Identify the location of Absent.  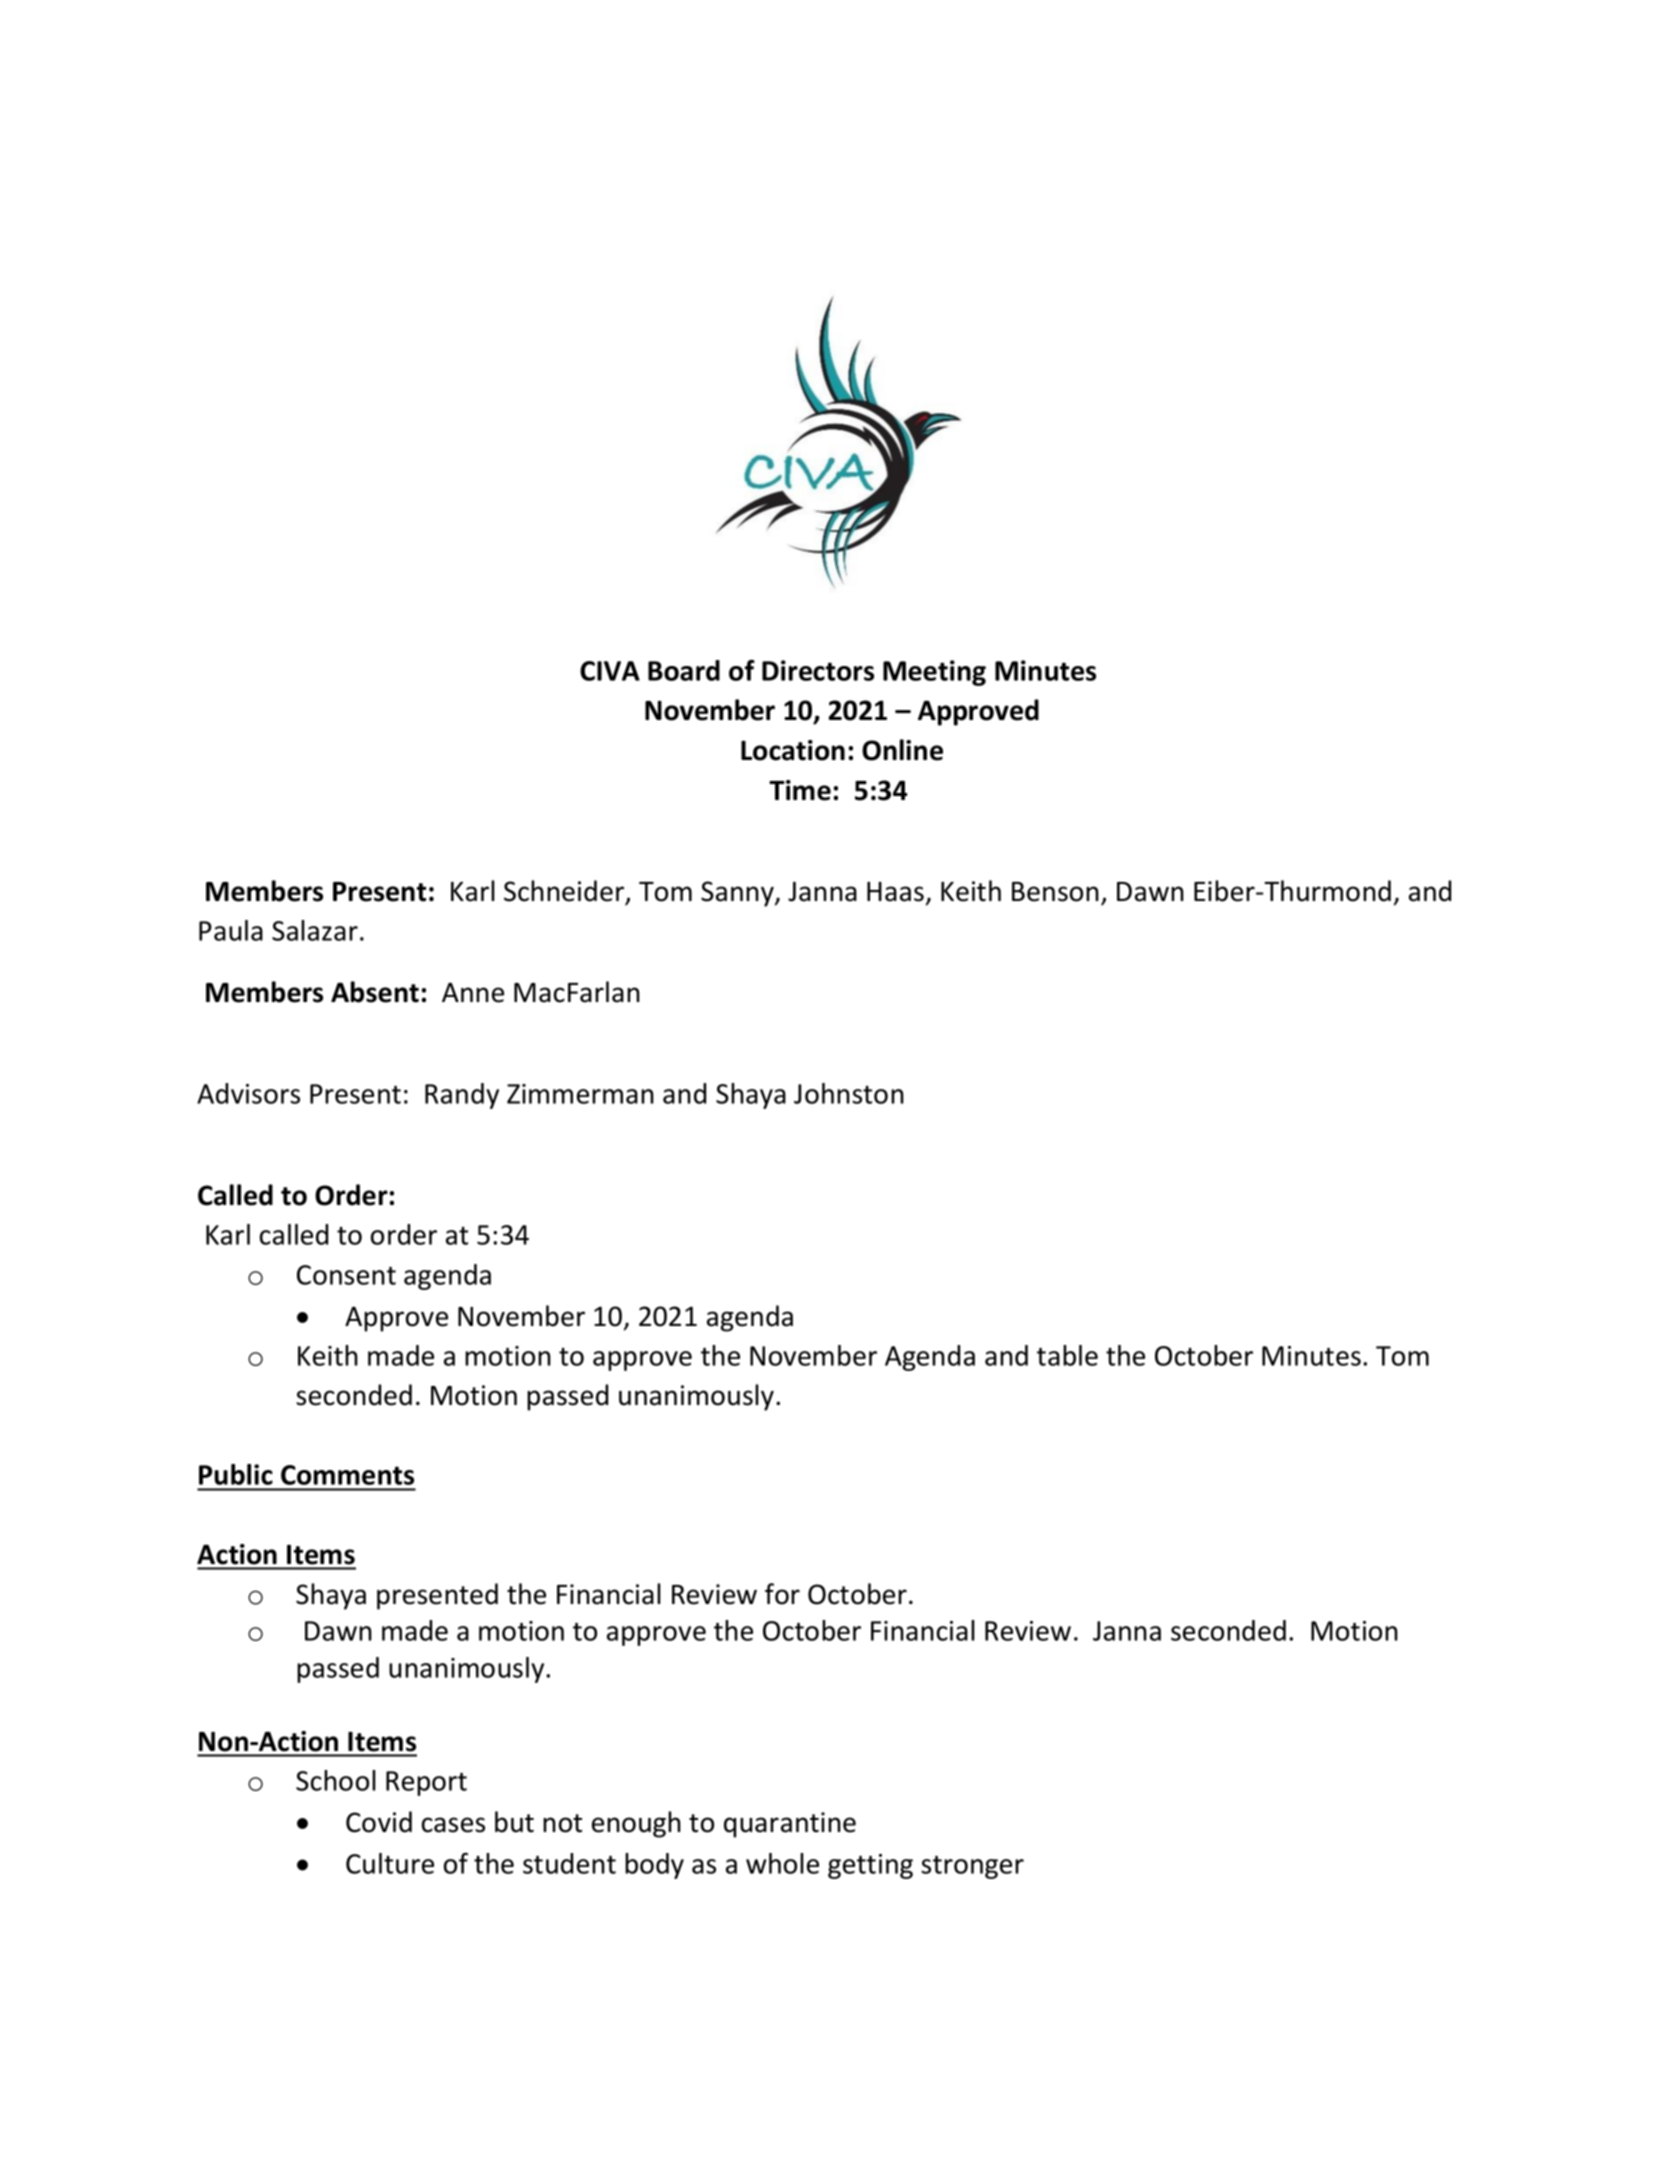
(375, 992).
